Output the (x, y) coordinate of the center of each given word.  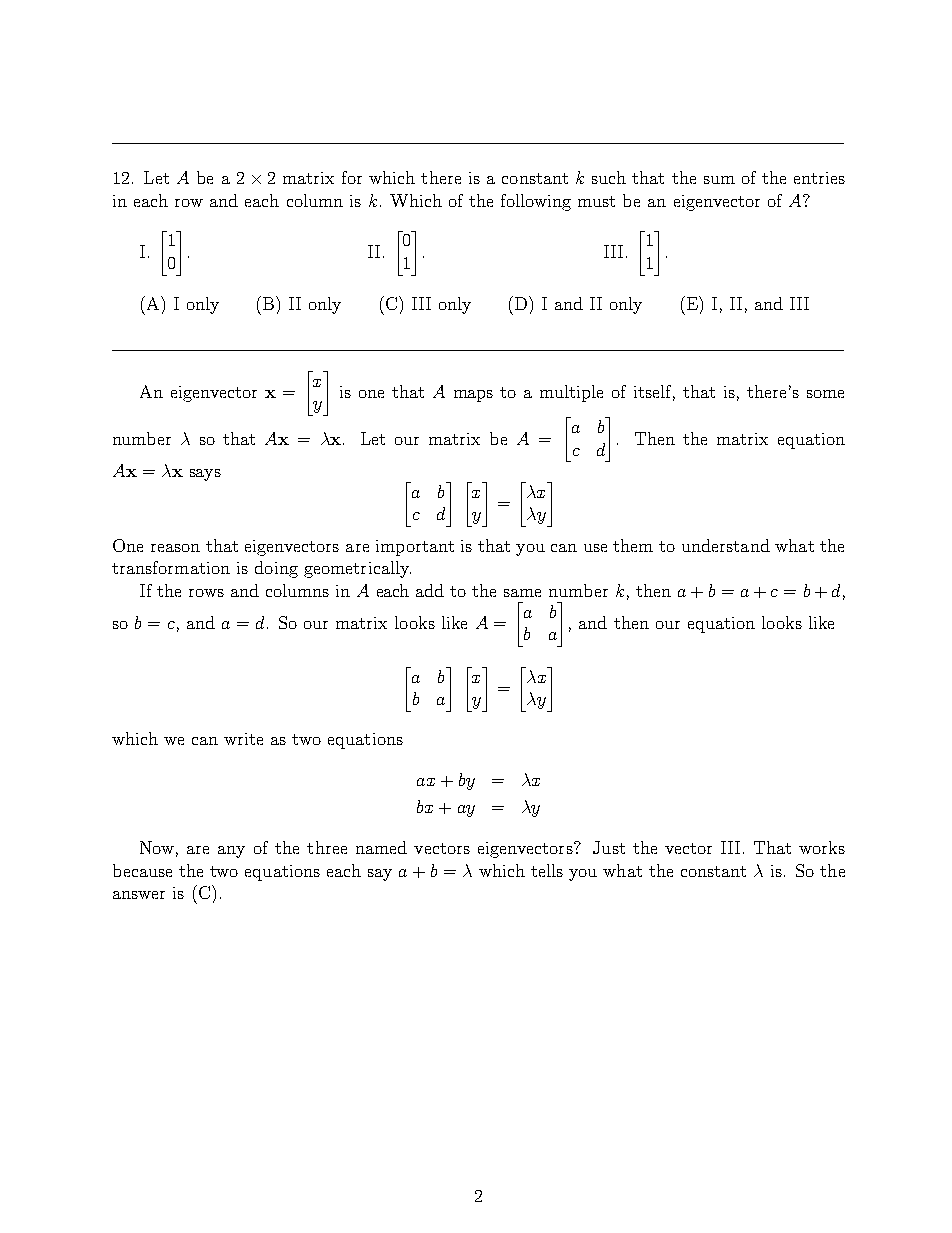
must (596, 201)
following (536, 202)
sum (719, 180)
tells (547, 870)
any (231, 852)
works (822, 847)
